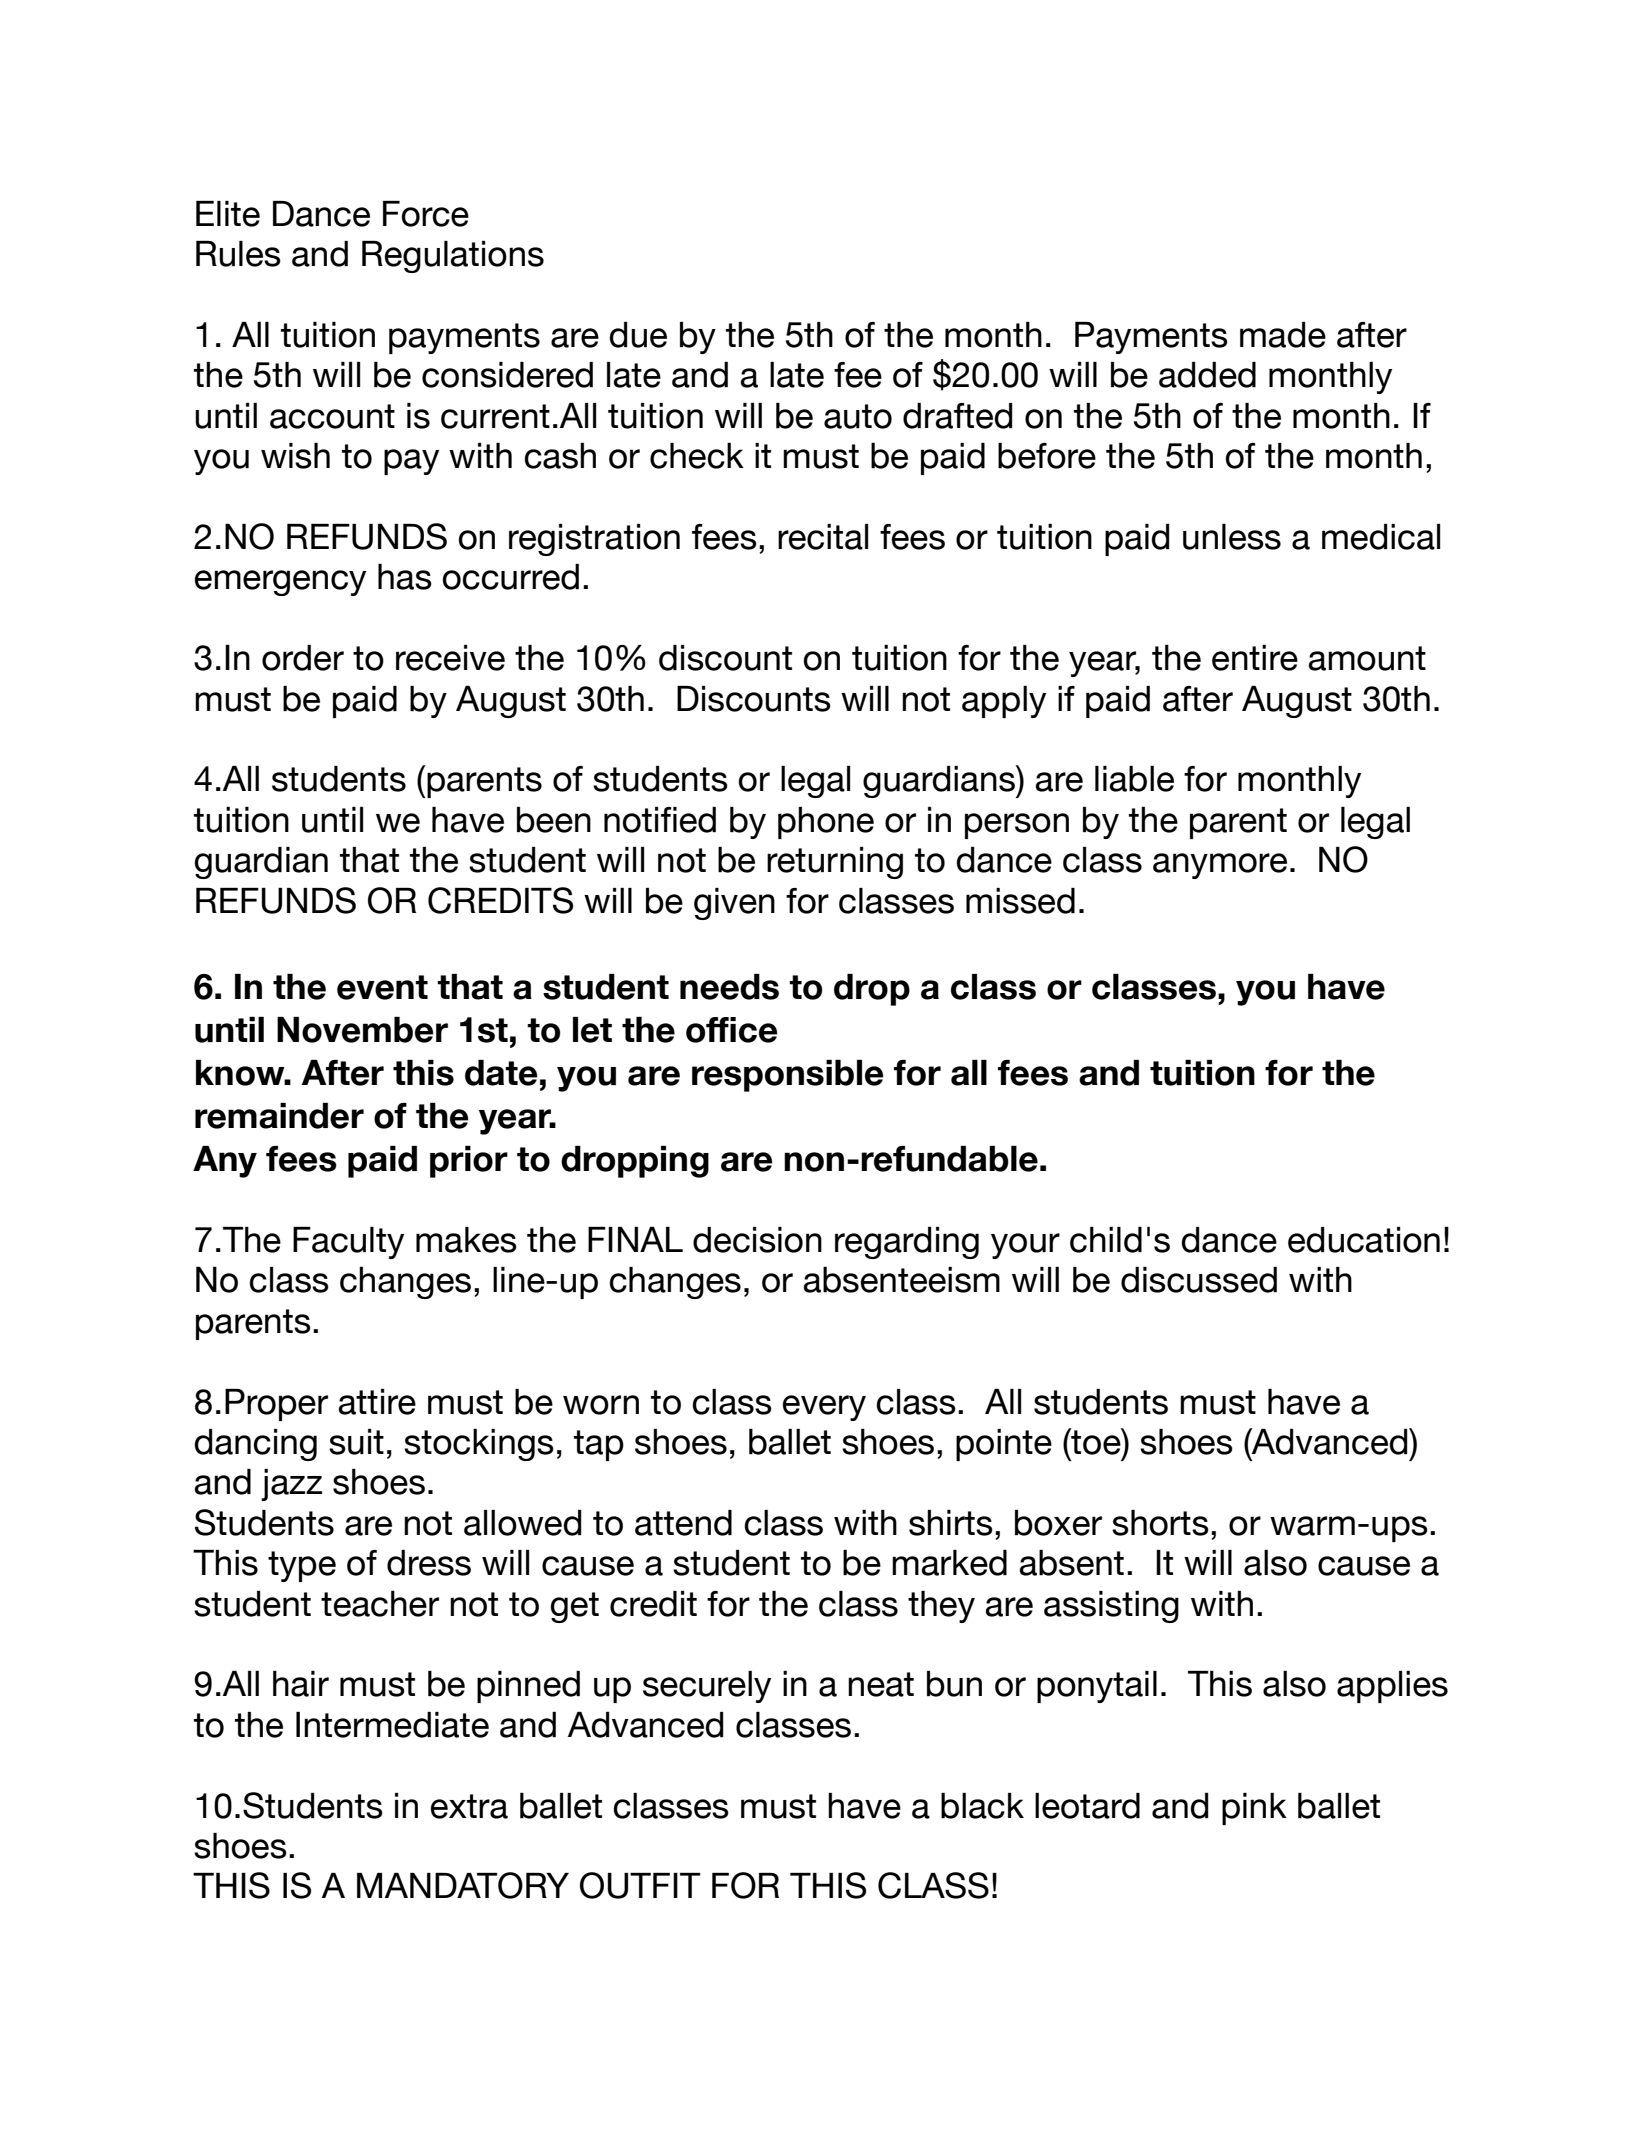 Image resolution: width=1648 pixels, height=2133 pixels. I want to click on extra, so click(469, 1806).
